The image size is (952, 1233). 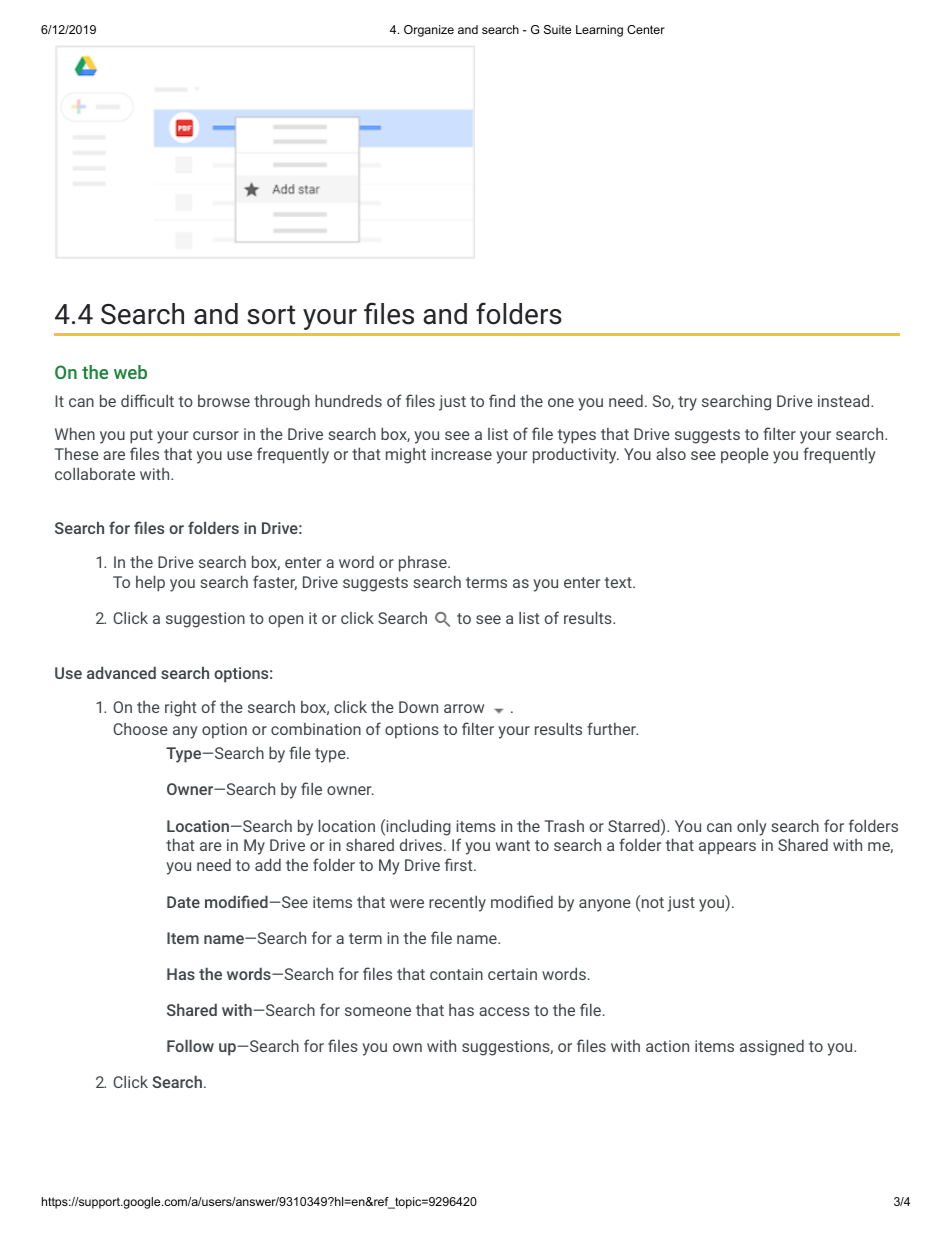 What do you see at coordinates (429, 31) in the screenshot?
I see `Organize` at bounding box center [429, 31].
